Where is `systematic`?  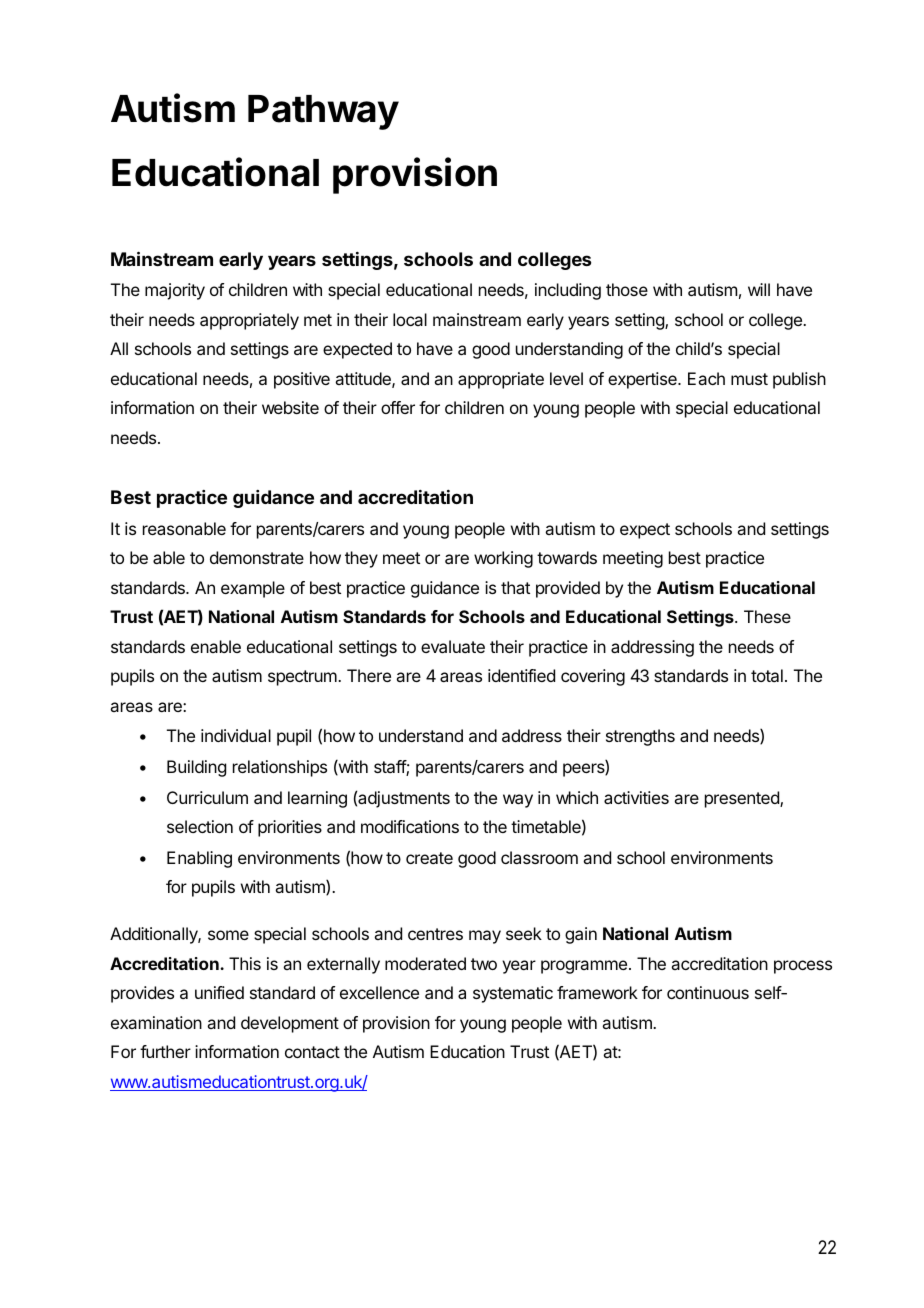 systematic is located at coordinates (513, 994).
